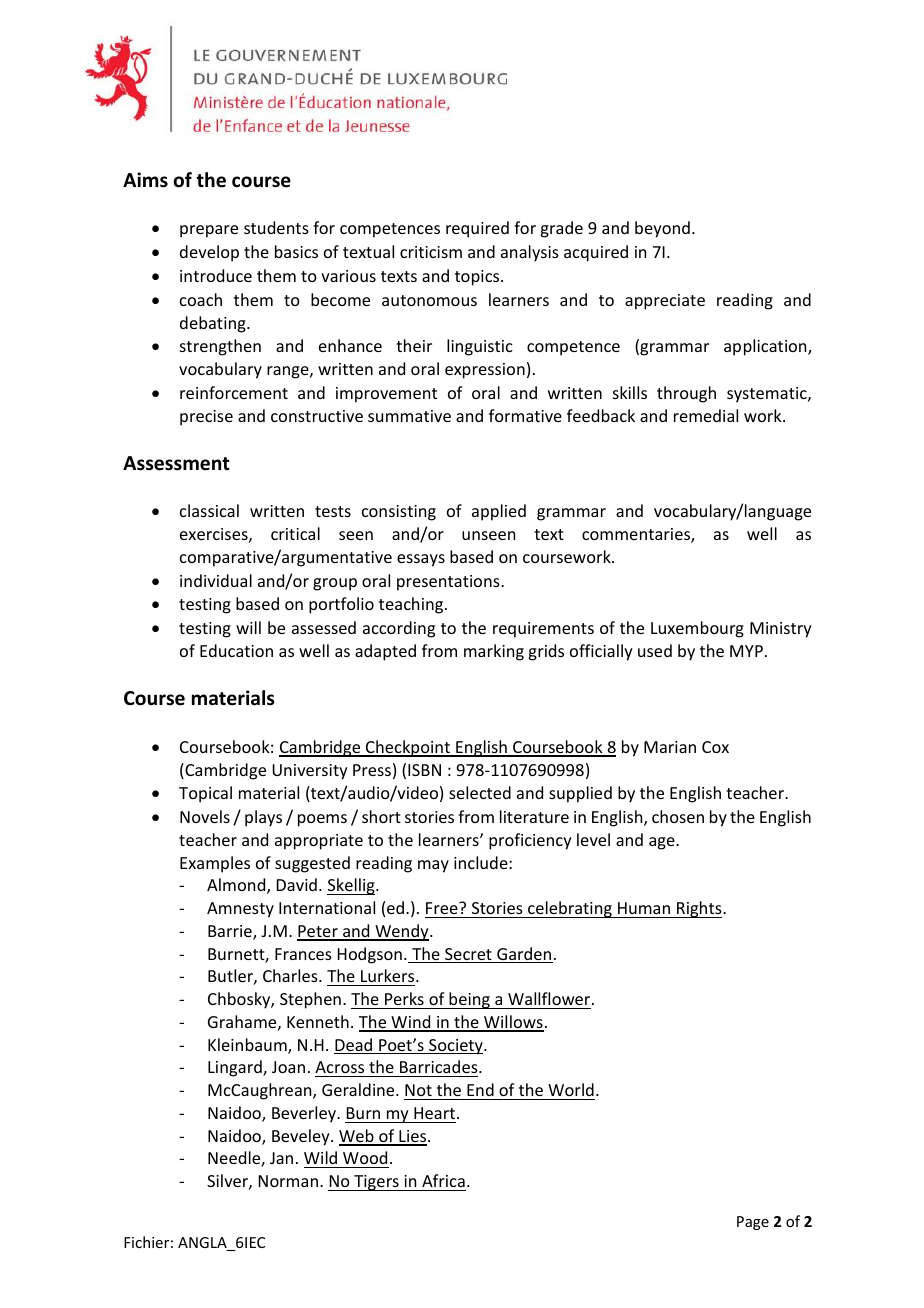 The image size is (924, 1308). I want to click on marking, so click(494, 652).
